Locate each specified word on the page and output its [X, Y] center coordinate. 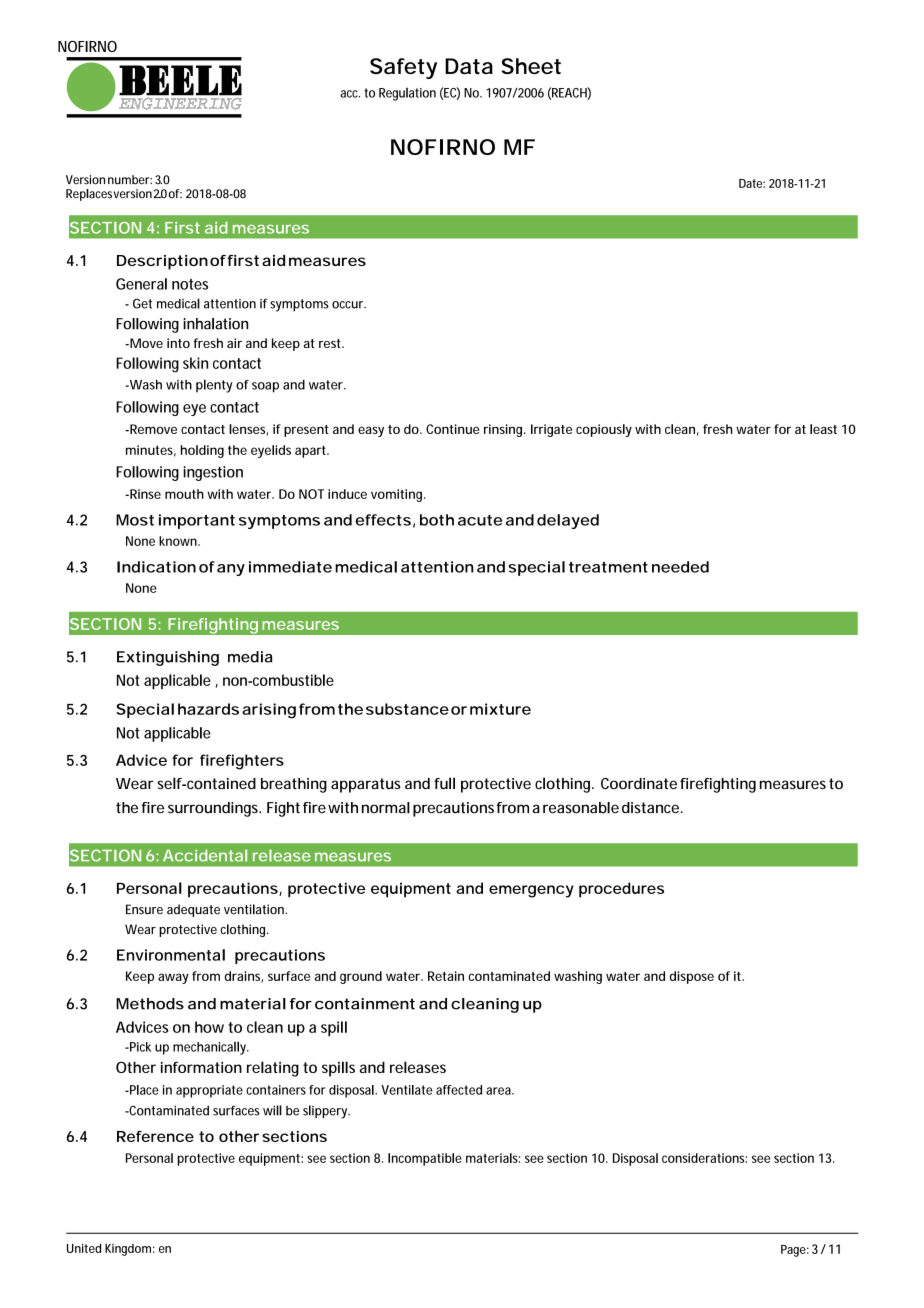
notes [190, 284]
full [444, 783]
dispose [692, 977]
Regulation [407, 94]
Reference [155, 1136]
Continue [452, 429]
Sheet [531, 66]
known [179, 541]
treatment [608, 567]
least [823, 429]
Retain [446, 976]
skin [195, 363]
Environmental [171, 955]
